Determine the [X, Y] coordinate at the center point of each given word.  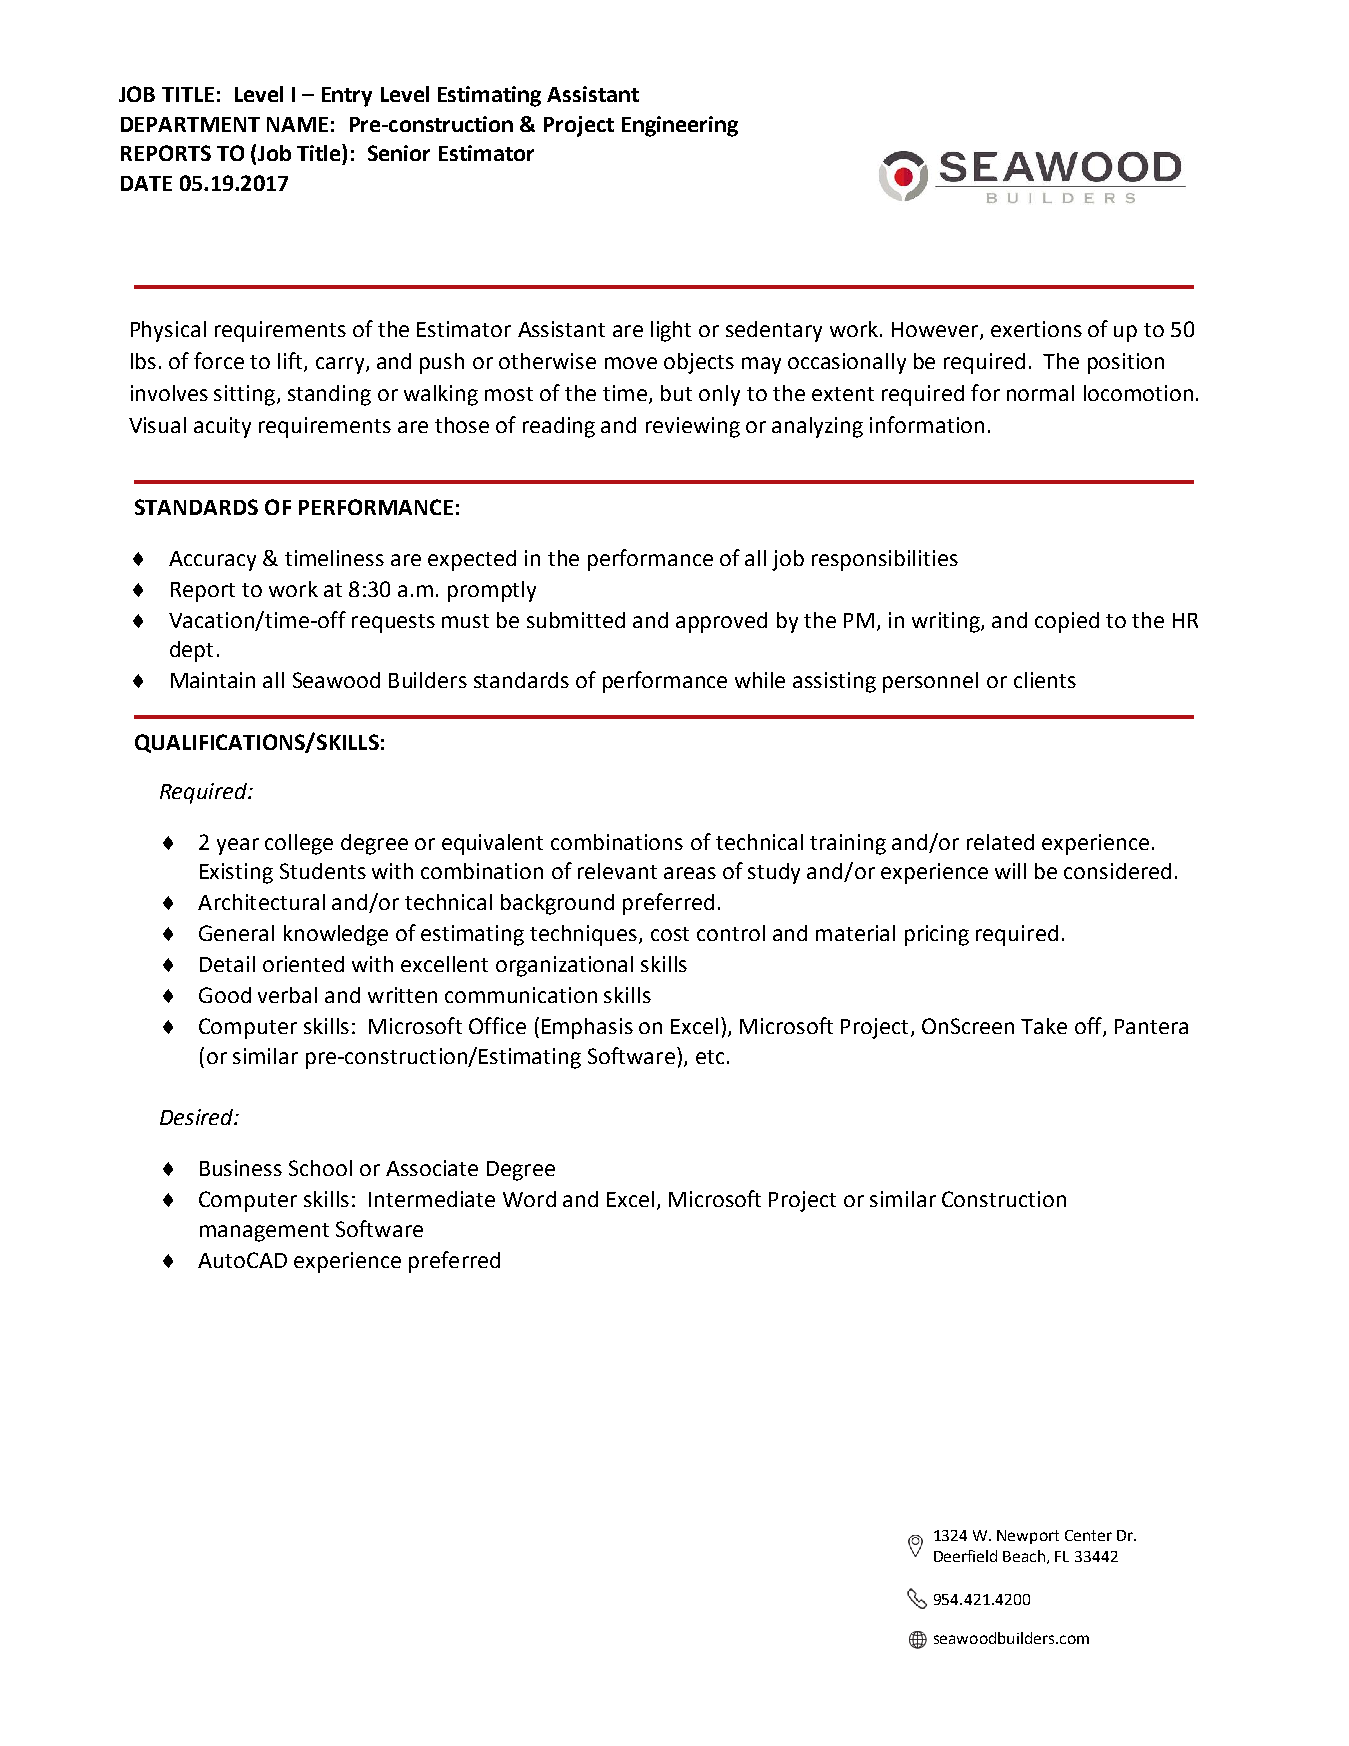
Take [1044, 1026]
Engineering [680, 126]
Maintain [213, 680]
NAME [297, 124]
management [264, 1232]
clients [1045, 680]
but [676, 393]
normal [1040, 393]
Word [529, 1199]
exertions [1036, 329]
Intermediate [432, 1199]
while [760, 680]
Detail [227, 964]
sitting [244, 395]
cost [670, 934]
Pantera [1151, 1026]
